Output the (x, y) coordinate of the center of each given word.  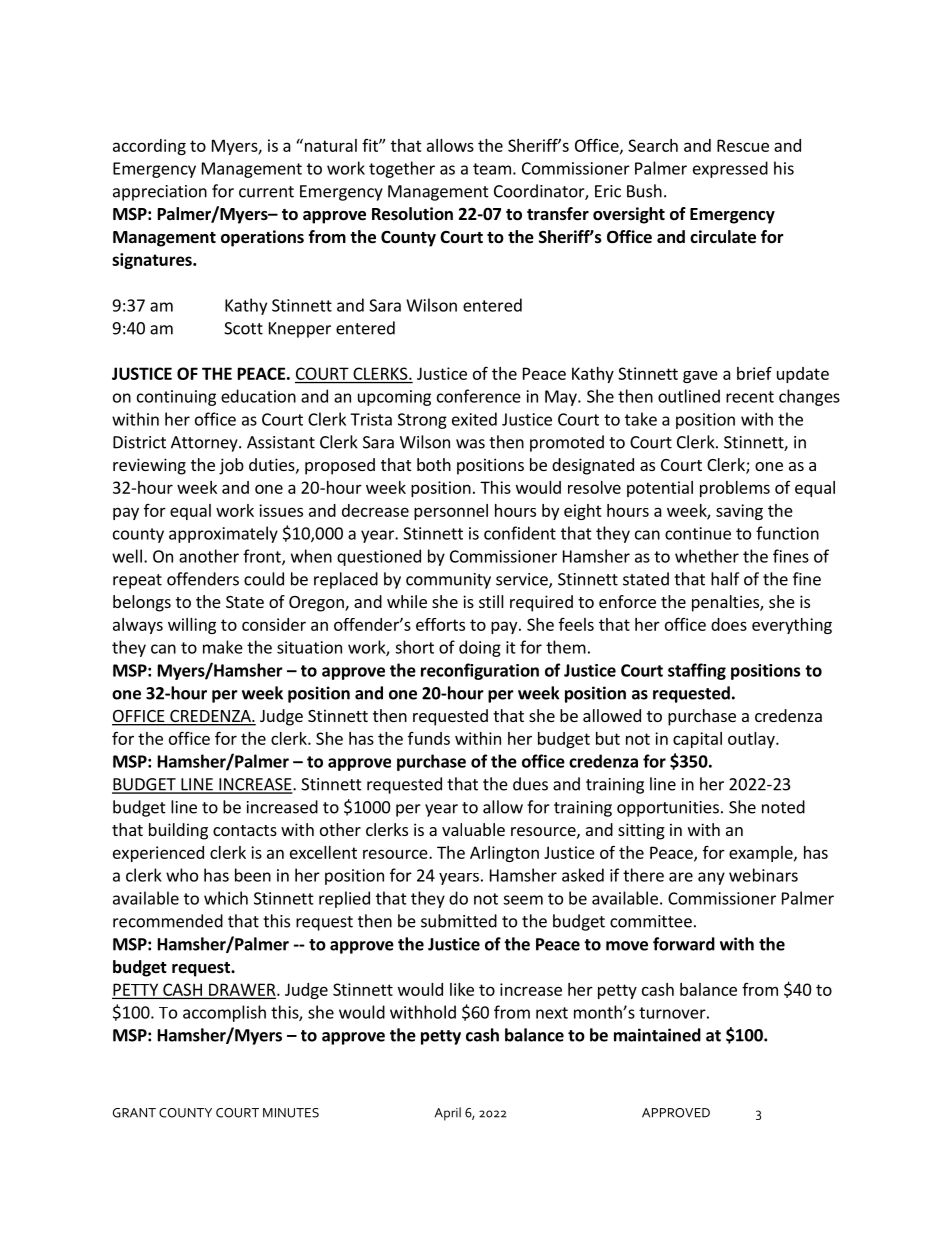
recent (750, 397)
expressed (730, 169)
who (182, 875)
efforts (440, 624)
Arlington (504, 854)
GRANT (134, 1113)
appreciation (160, 193)
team (492, 169)
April (447, 1114)
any (711, 878)
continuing (176, 398)
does (729, 624)
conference (479, 396)
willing (192, 626)
